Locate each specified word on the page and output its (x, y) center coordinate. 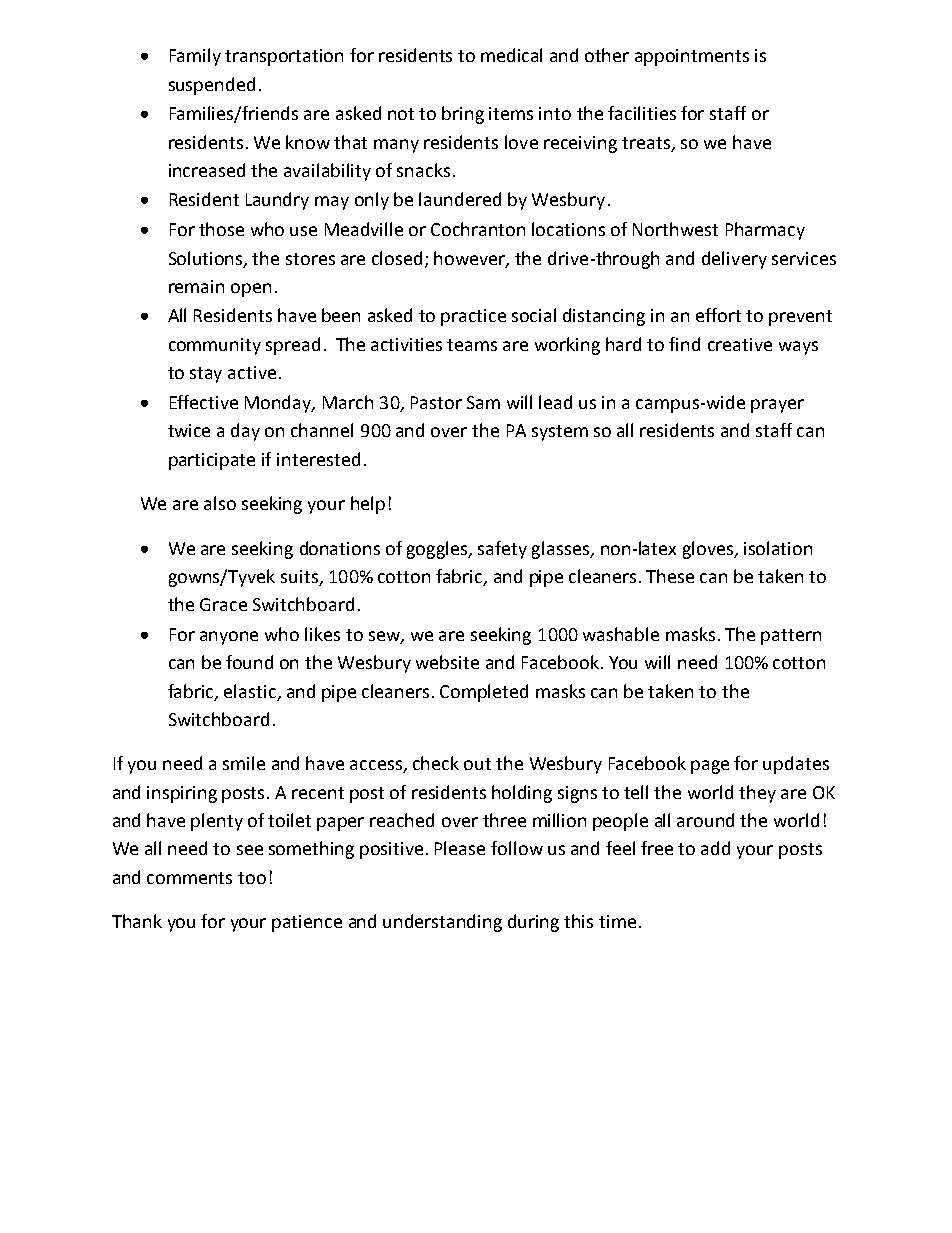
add (715, 848)
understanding (442, 923)
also (220, 503)
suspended (212, 86)
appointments (692, 57)
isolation (778, 548)
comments (189, 878)
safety (502, 550)
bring (463, 115)
